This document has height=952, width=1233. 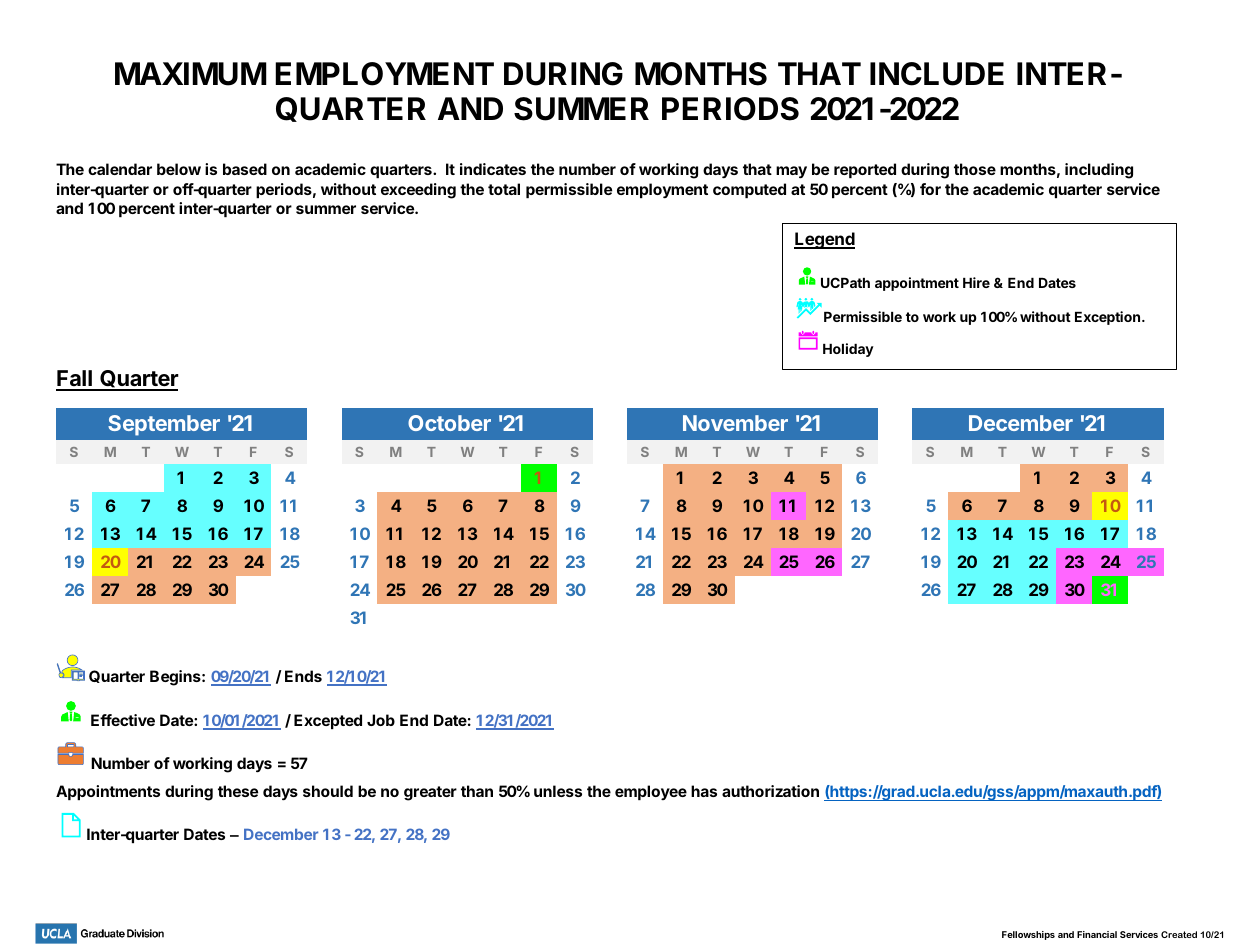 What do you see at coordinates (770, 791) in the document?
I see `authorization` at bounding box center [770, 791].
